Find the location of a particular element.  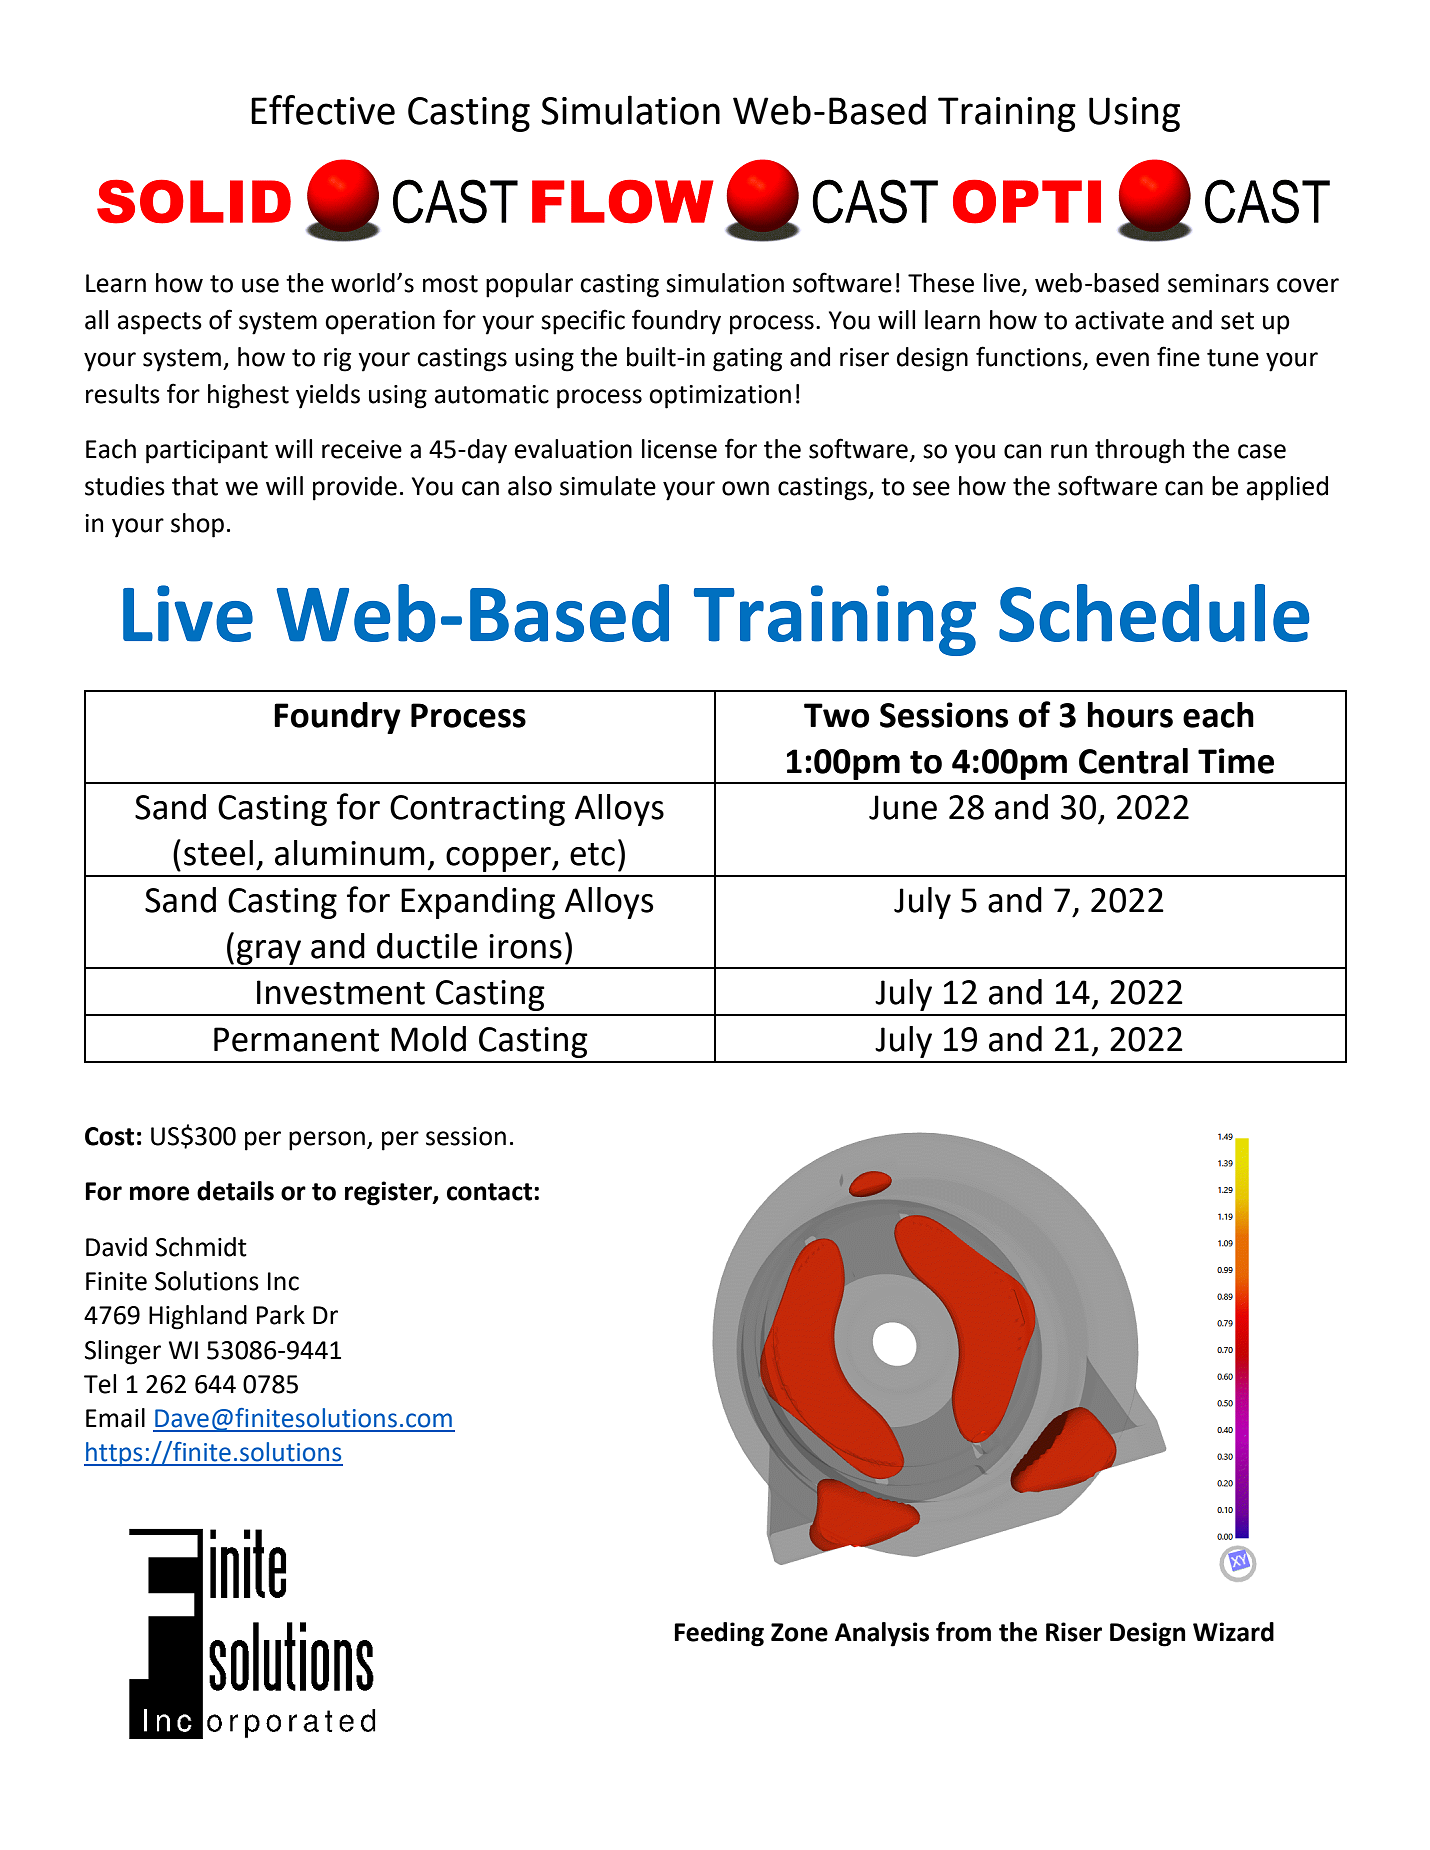

steel is located at coordinates (218, 853).
